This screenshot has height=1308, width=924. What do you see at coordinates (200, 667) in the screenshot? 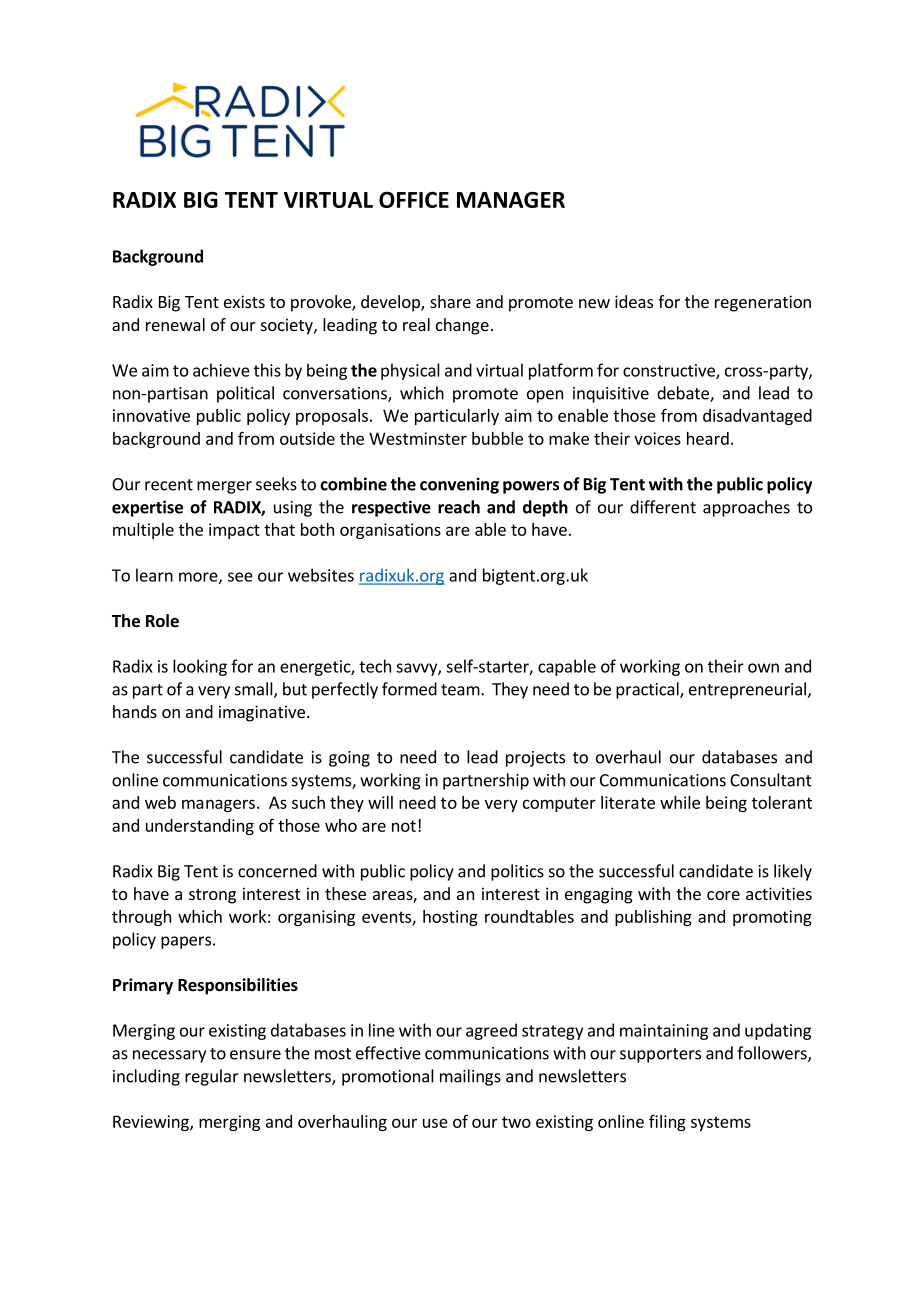
I see `looking` at bounding box center [200, 667].
